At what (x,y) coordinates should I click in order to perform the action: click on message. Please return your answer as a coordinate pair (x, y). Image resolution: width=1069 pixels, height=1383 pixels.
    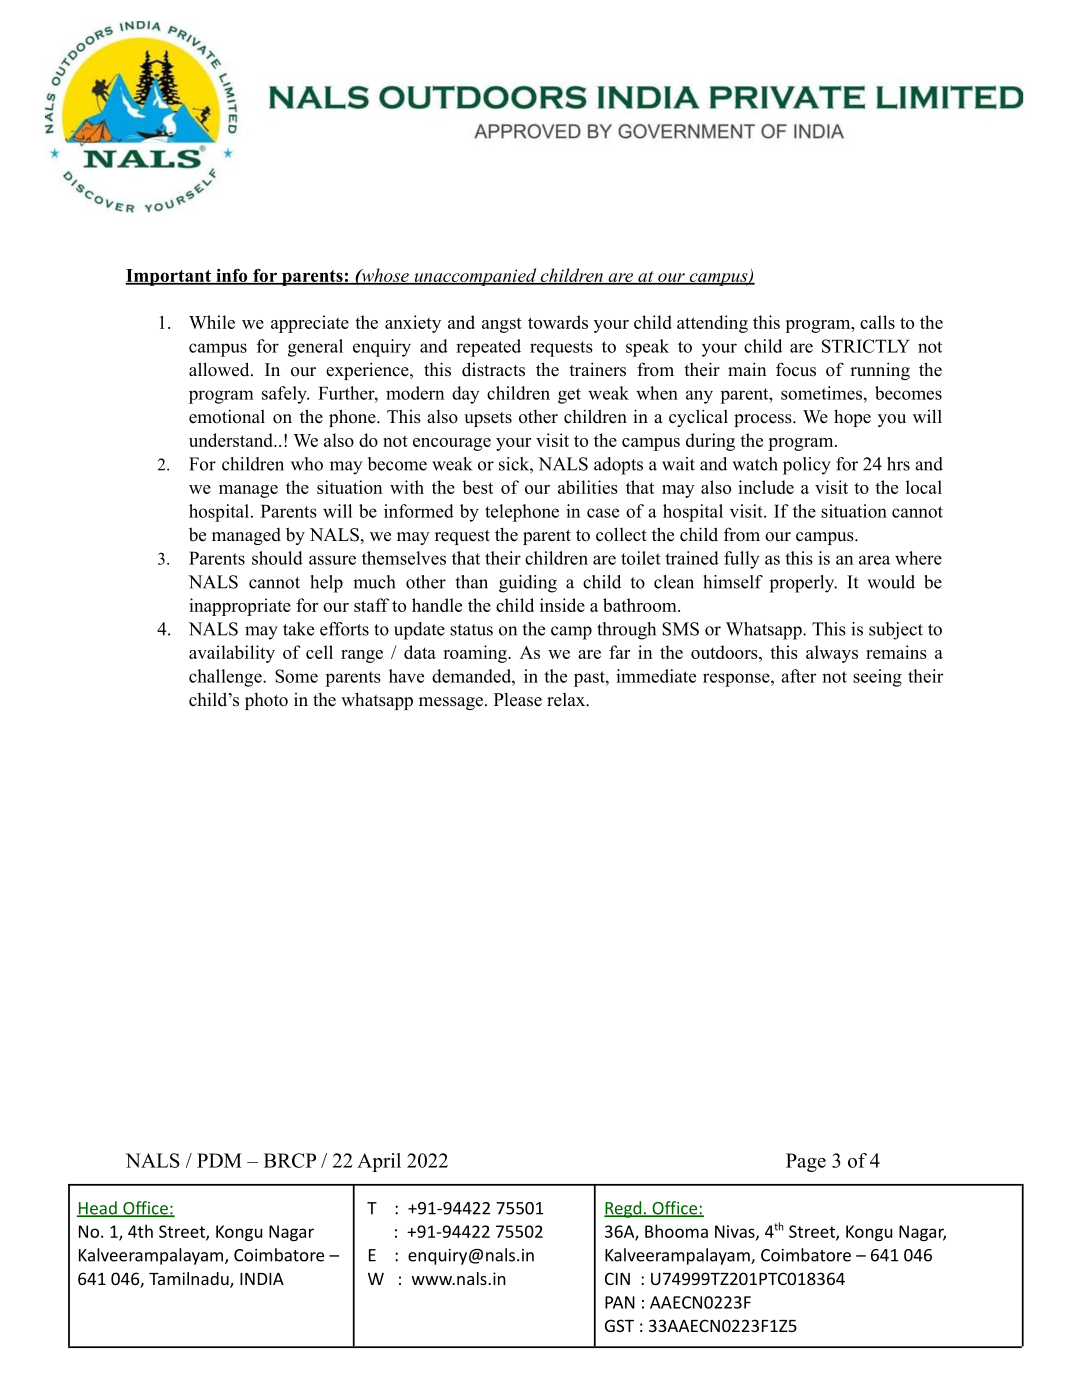
    Looking at the image, I should click on (451, 703).
